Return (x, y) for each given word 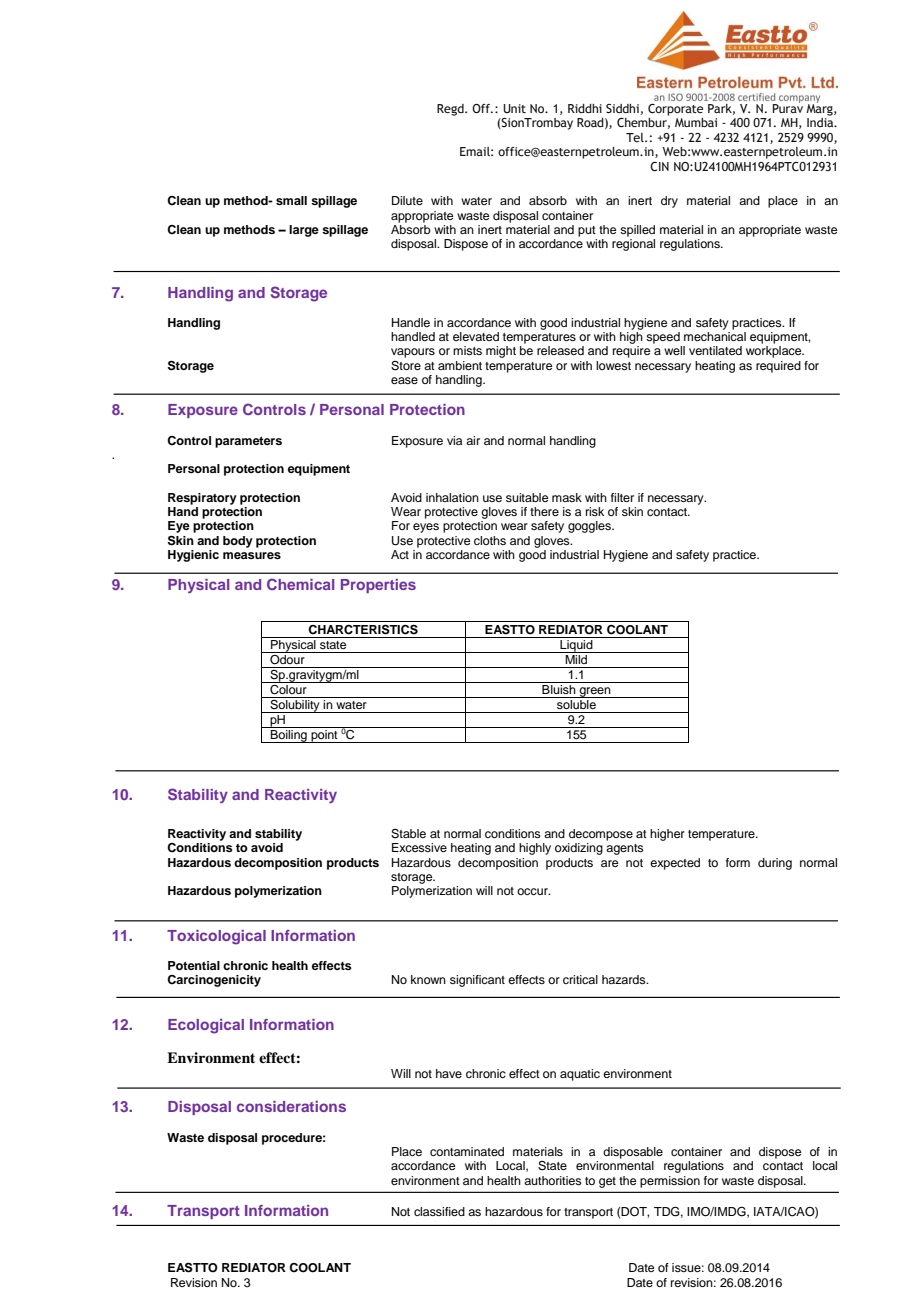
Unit (514, 108)
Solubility (295, 705)
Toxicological (216, 937)
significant (477, 981)
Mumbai (696, 122)
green (595, 692)
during (775, 864)
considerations (291, 1106)
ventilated (715, 350)
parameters (248, 442)
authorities (553, 1180)
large (304, 231)
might (501, 352)
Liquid (576, 645)
